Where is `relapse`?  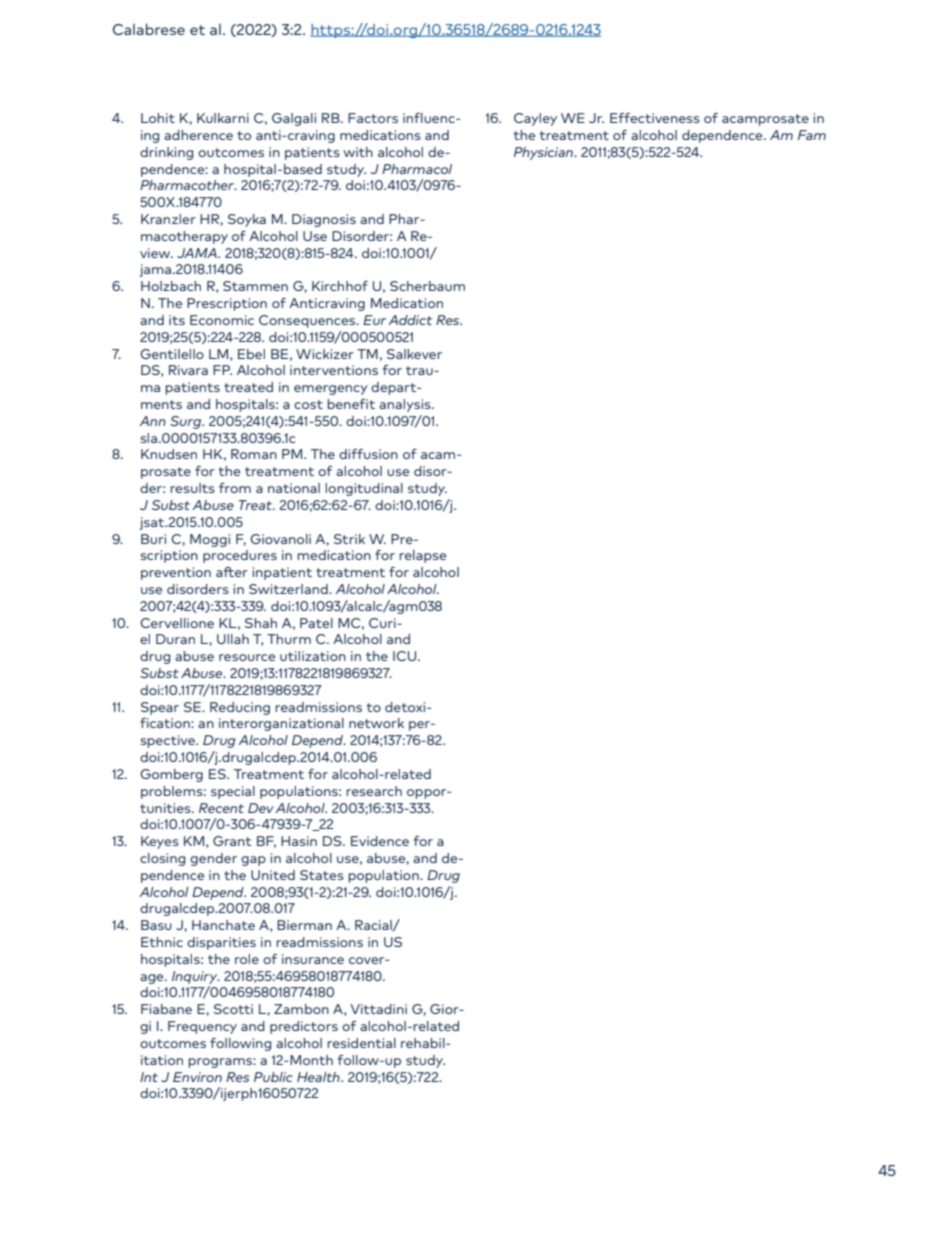
relapse is located at coordinates (423, 556).
